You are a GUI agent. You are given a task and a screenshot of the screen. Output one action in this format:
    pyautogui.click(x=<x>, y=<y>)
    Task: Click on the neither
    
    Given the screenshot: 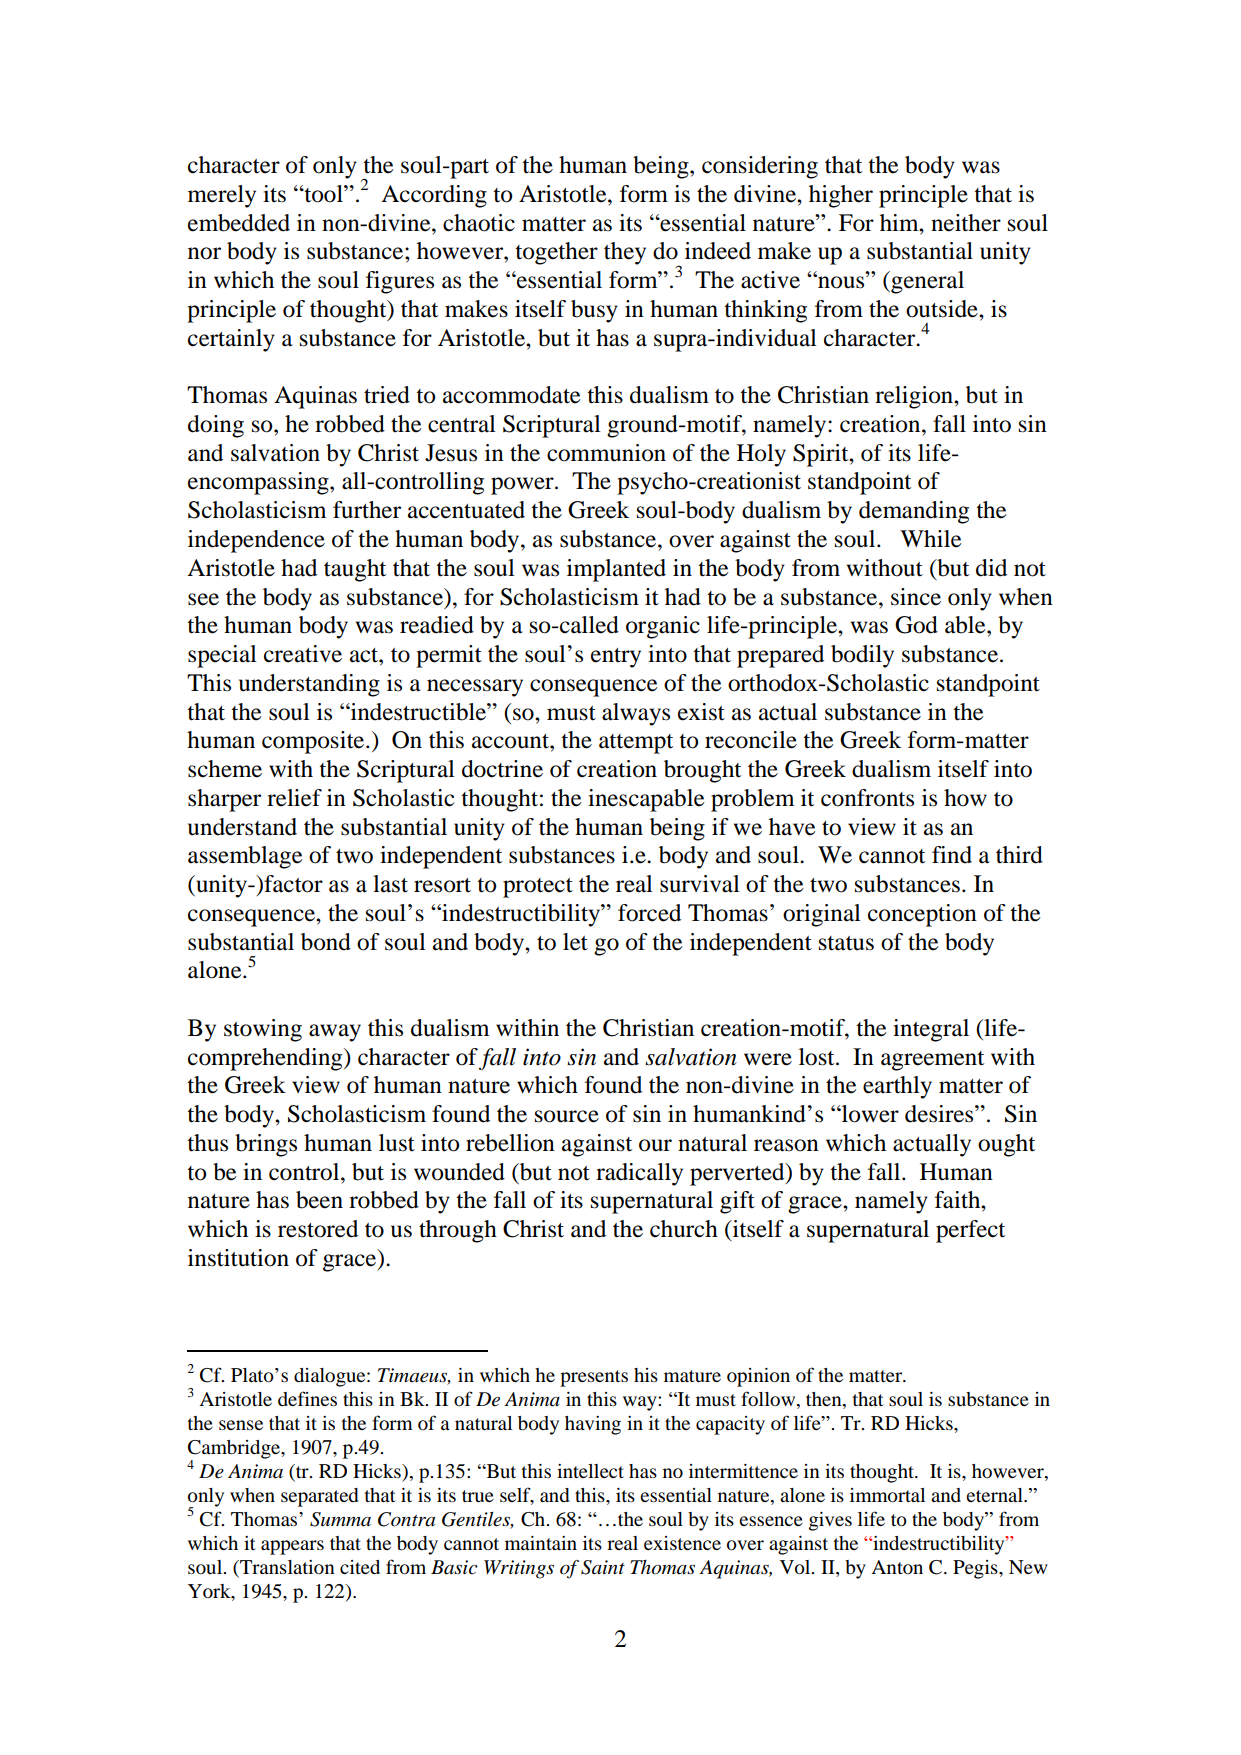 What is the action you would take?
    pyautogui.click(x=966, y=223)
